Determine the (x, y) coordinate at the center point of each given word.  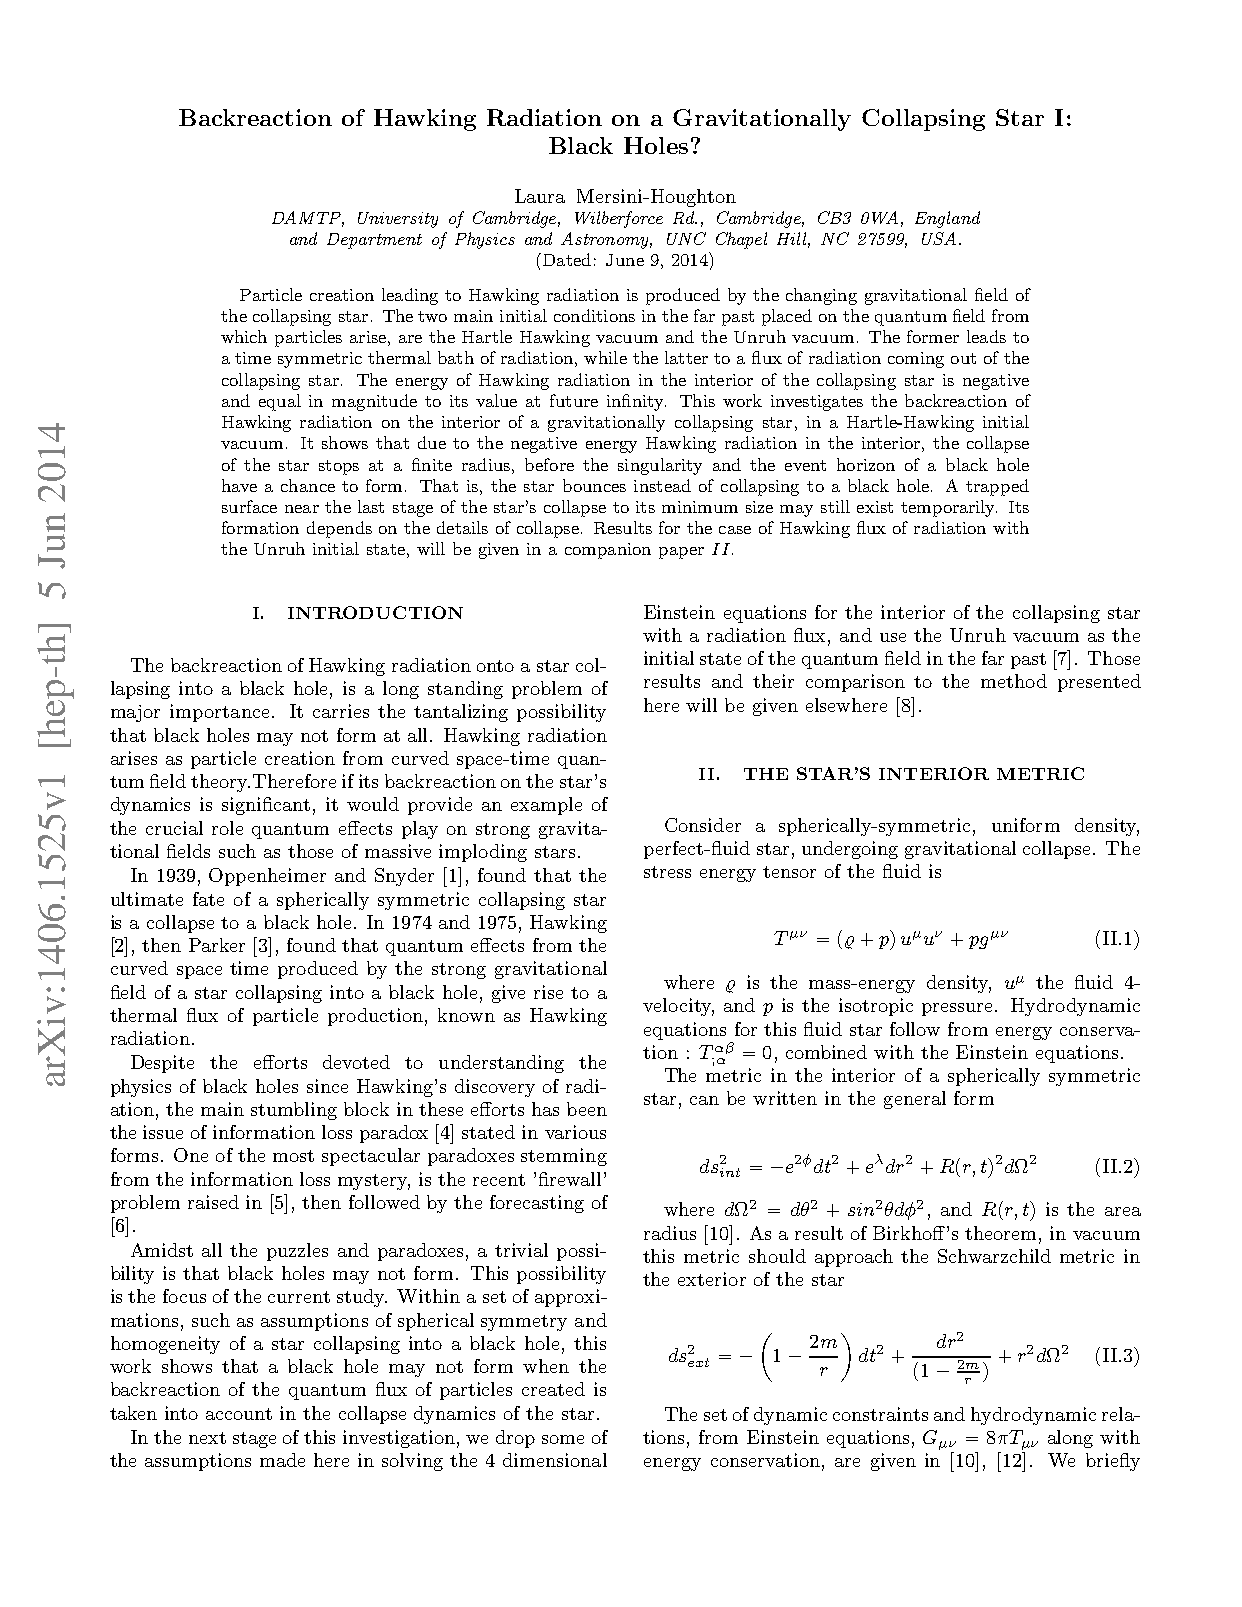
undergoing (850, 850)
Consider (703, 825)
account (239, 1414)
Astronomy (606, 240)
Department (374, 241)
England (947, 219)
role (227, 828)
